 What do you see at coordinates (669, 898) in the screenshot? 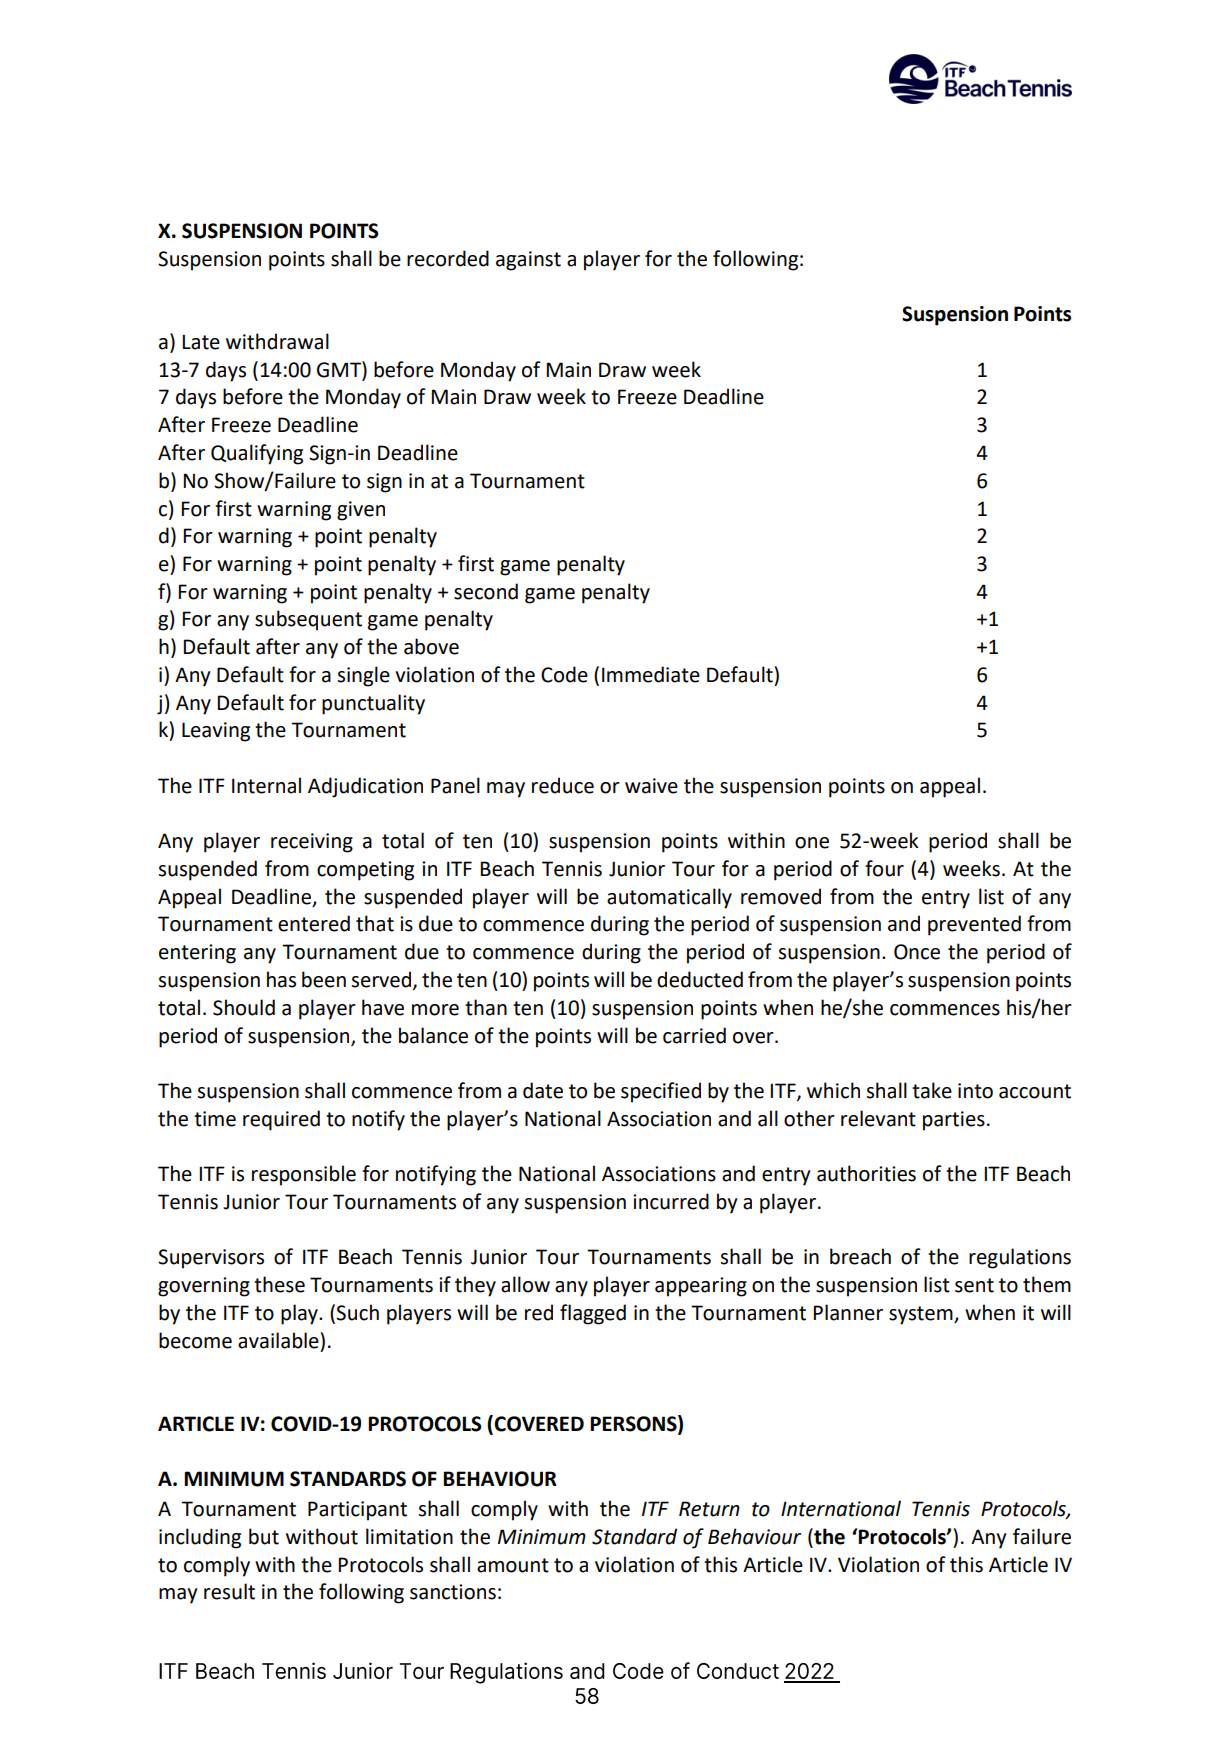
I see `automatically` at bounding box center [669, 898].
